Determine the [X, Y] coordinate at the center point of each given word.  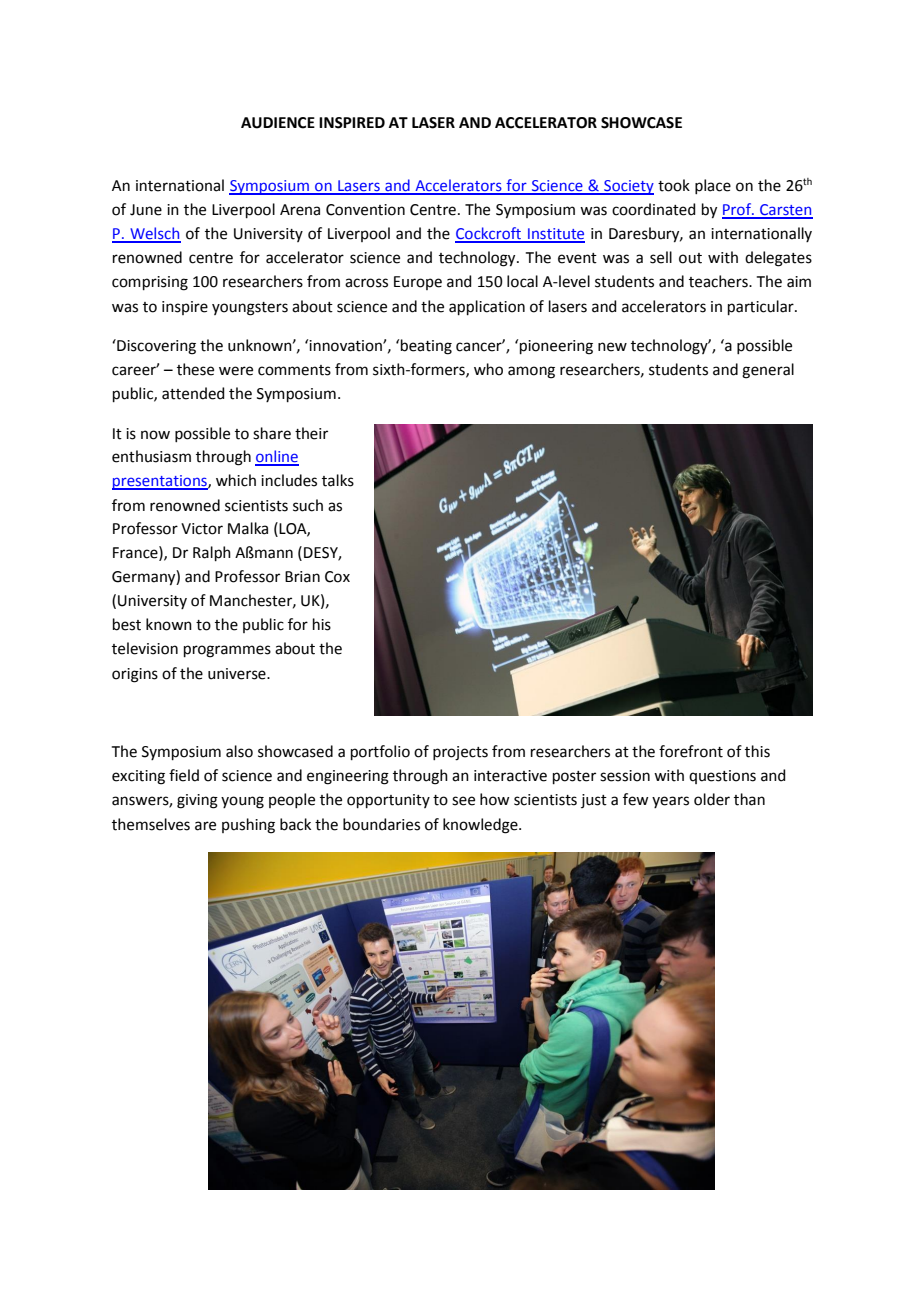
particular [762, 307]
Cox [337, 577]
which [236, 480]
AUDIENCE [278, 123]
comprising [150, 283]
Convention [365, 210]
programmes [227, 651]
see [463, 801]
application [487, 307]
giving [197, 801]
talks [338, 480]
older [712, 799]
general [768, 371]
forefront [691, 751]
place [713, 186]
